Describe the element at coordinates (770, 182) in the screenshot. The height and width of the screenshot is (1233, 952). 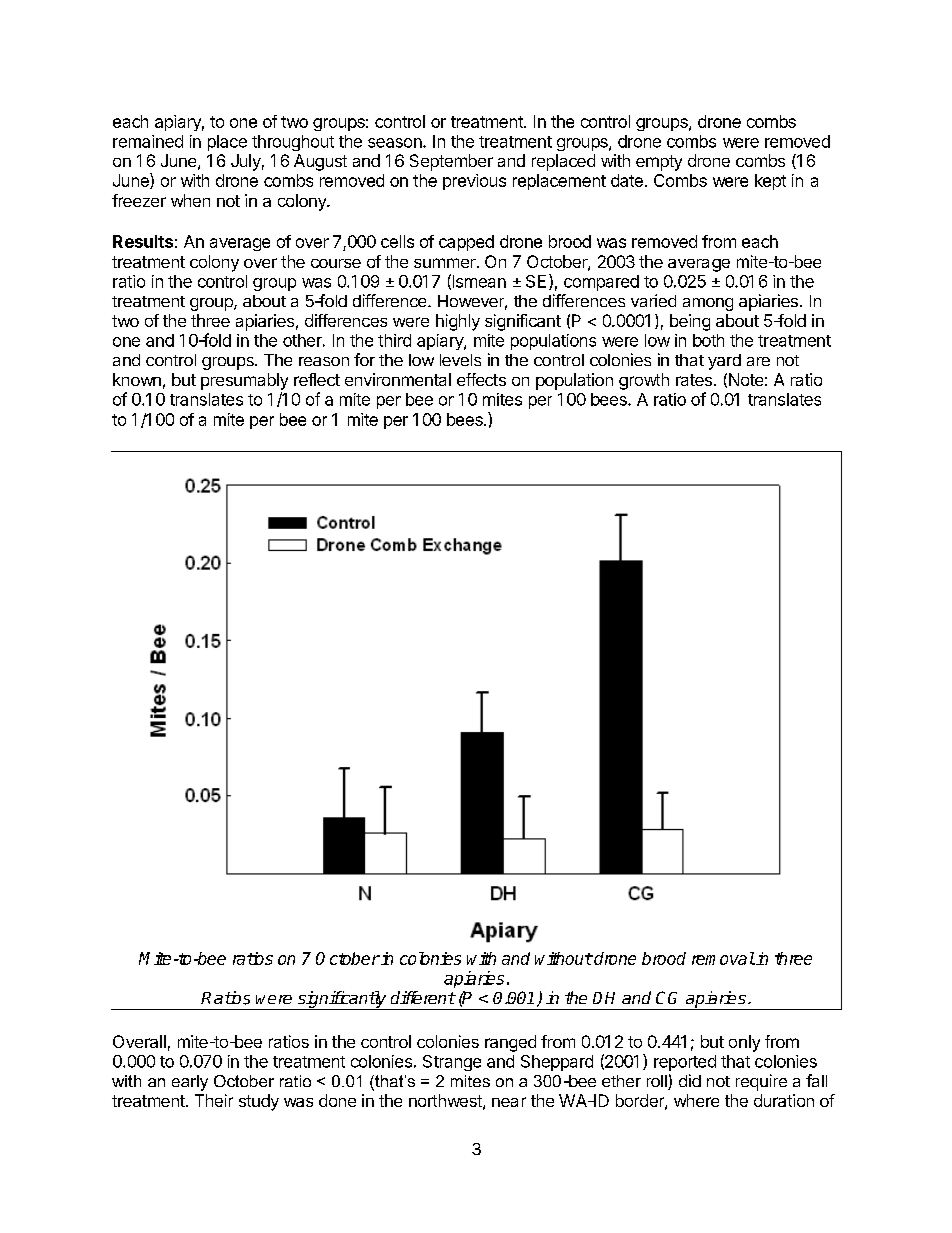
I see `kept` at that location.
